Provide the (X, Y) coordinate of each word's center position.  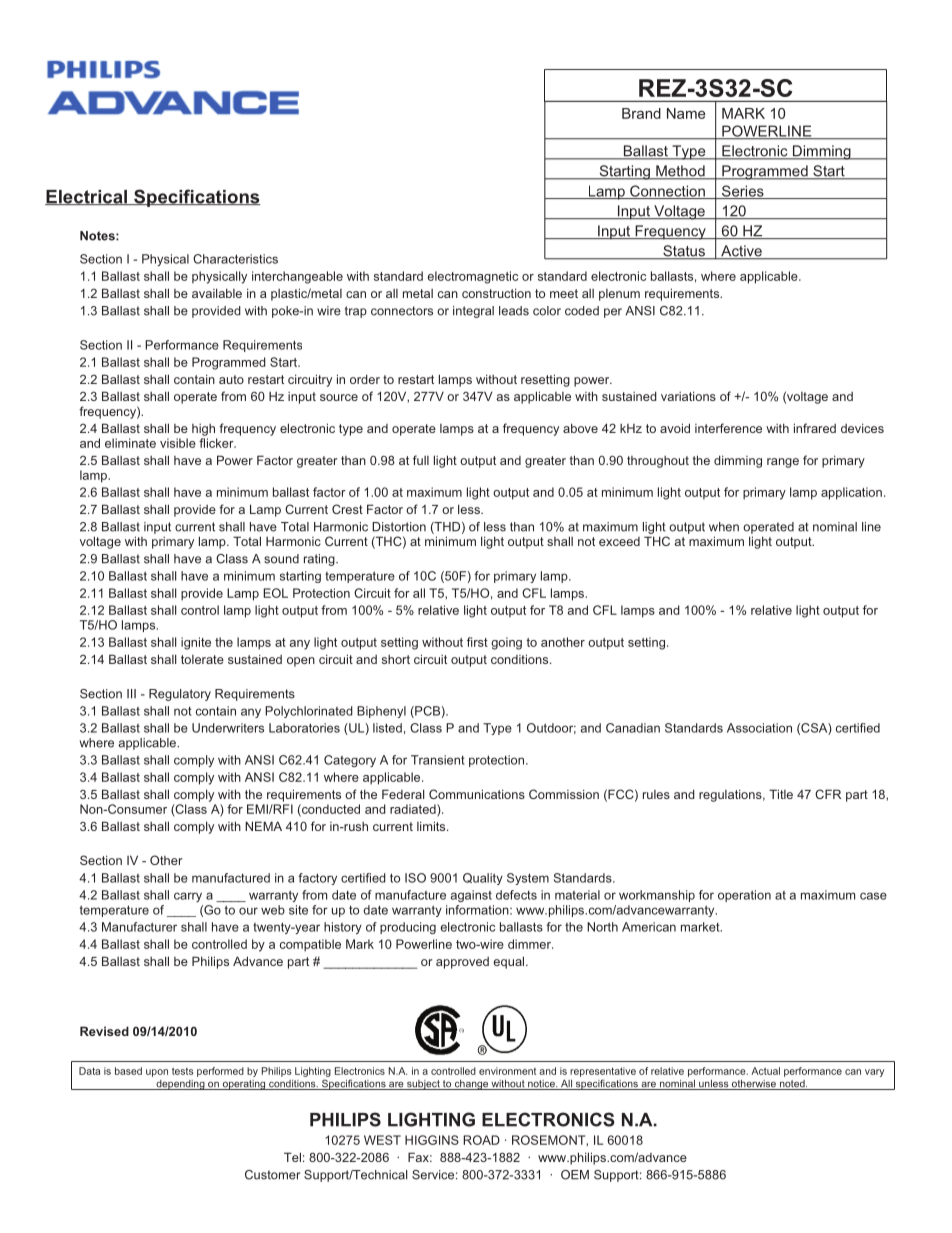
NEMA (263, 826)
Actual (765, 1071)
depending (180, 1085)
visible (178, 443)
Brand (641, 113)
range (783, 463)
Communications (477, 794)
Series (743, 192)
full (421, 460)
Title (781, 794)
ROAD (481, 1140)
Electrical (87, 197)
